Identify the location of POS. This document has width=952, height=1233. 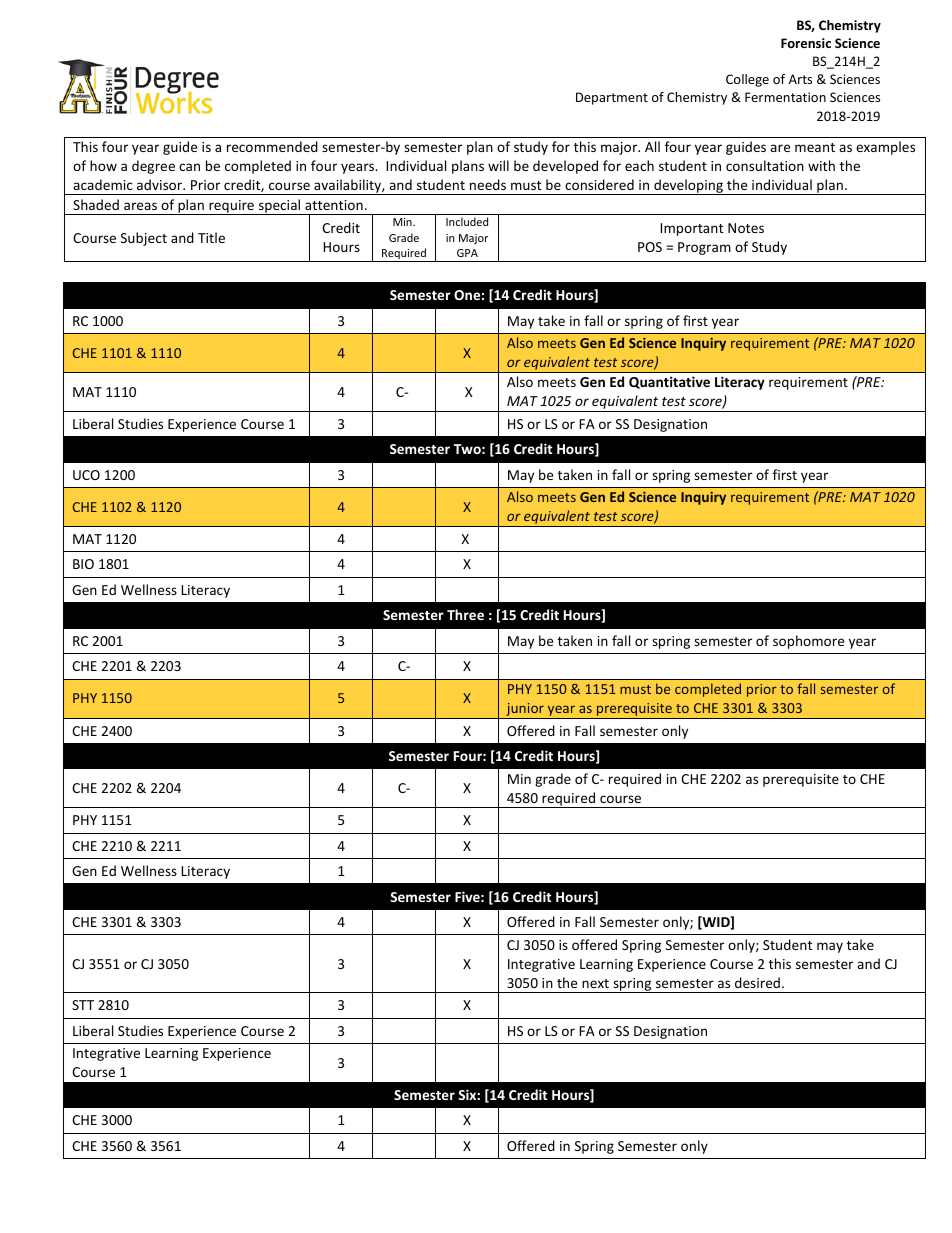
(650, 247).
